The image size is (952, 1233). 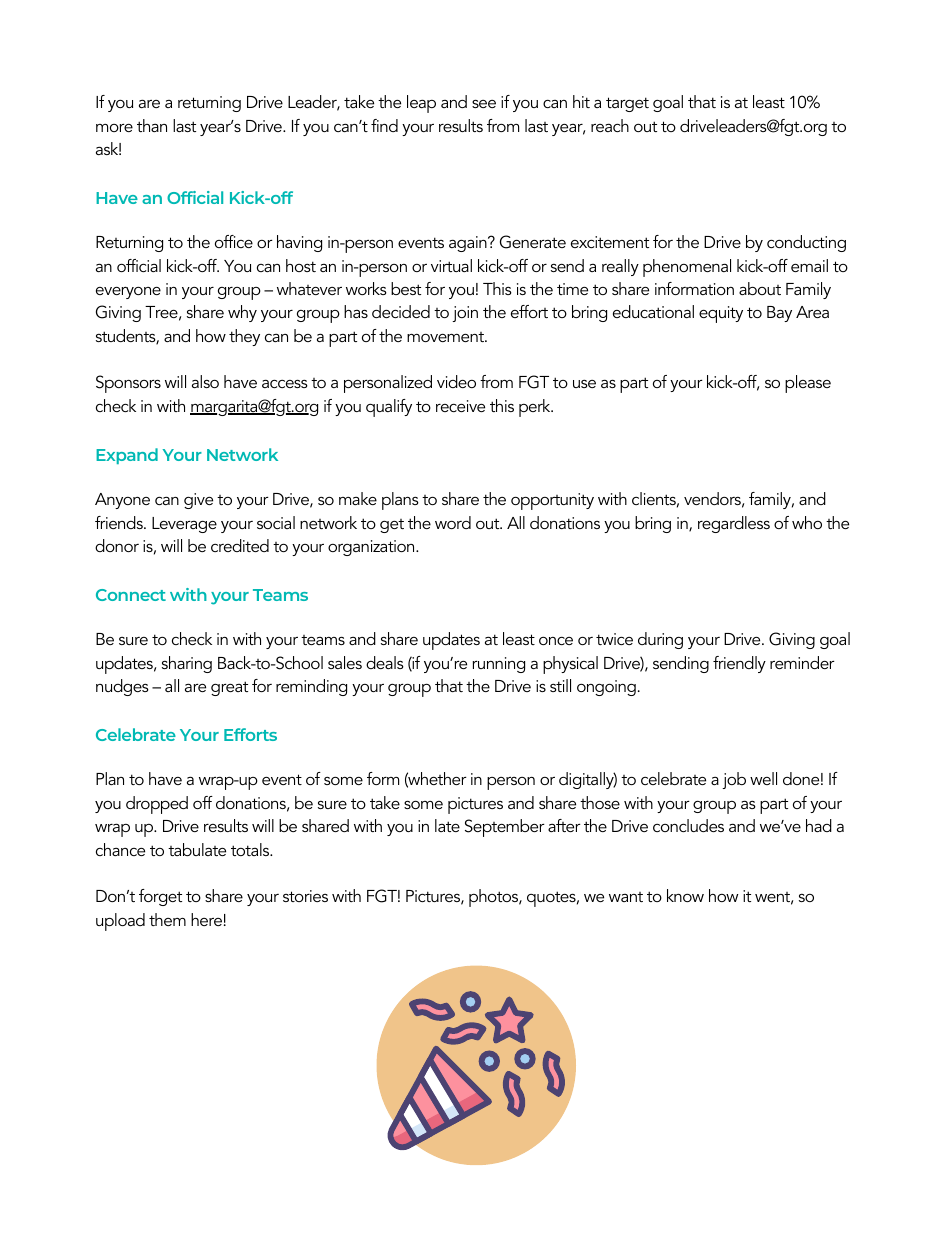 What do you see at coordinates (229, 688) in the screenshot?
I see `great` at bounding box center [229, 688].
